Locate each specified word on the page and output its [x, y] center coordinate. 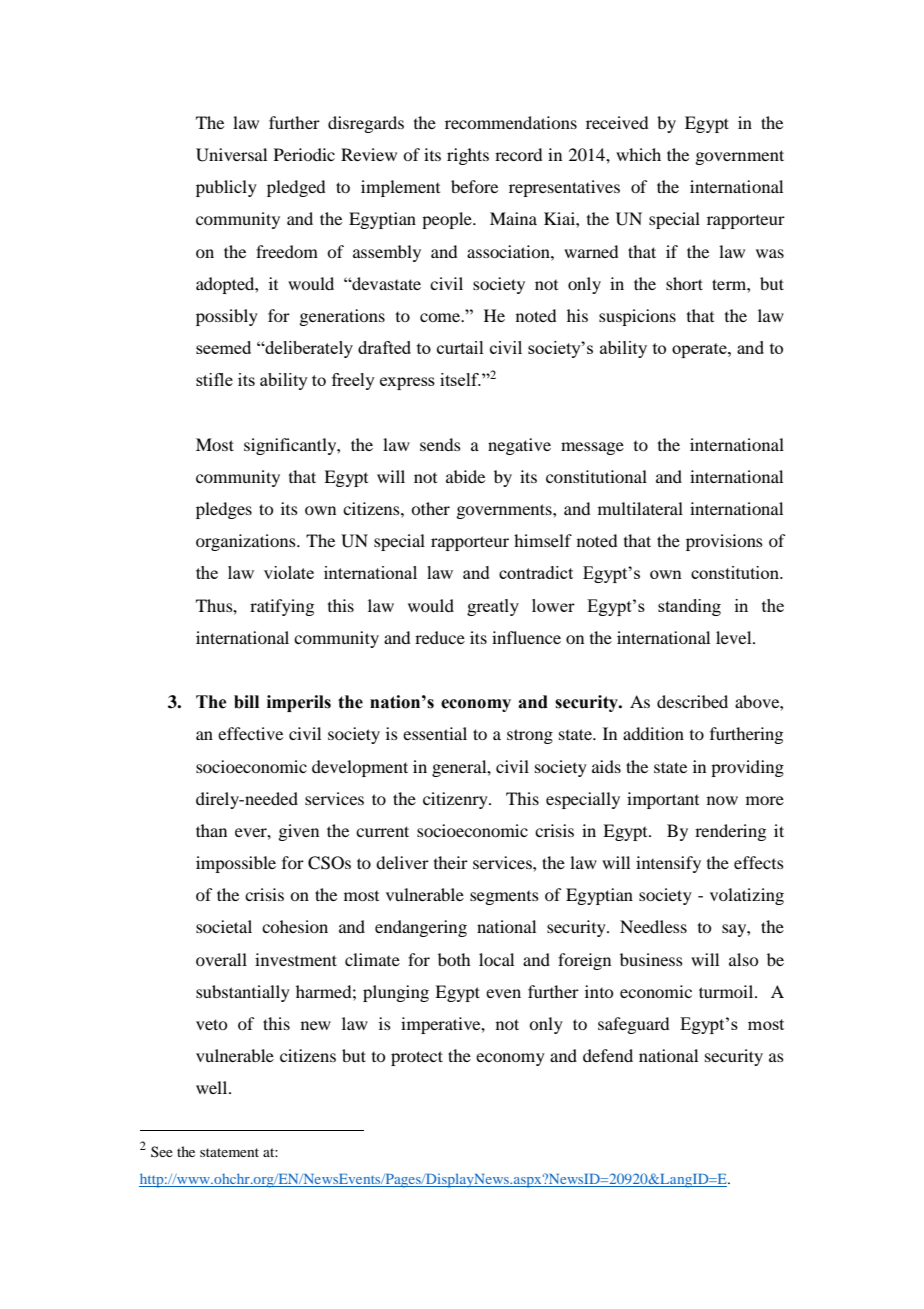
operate [700, 350]
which [638, 154]
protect [417, 1058]
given [298, 832]
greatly [493, 607]
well [213, 1087]
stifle [214, 379]
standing [689, 607]
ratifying [282, 607]
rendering [730, 832]
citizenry [456, 800]
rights [468, 156]
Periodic [304, 154]
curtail [460, 347]
